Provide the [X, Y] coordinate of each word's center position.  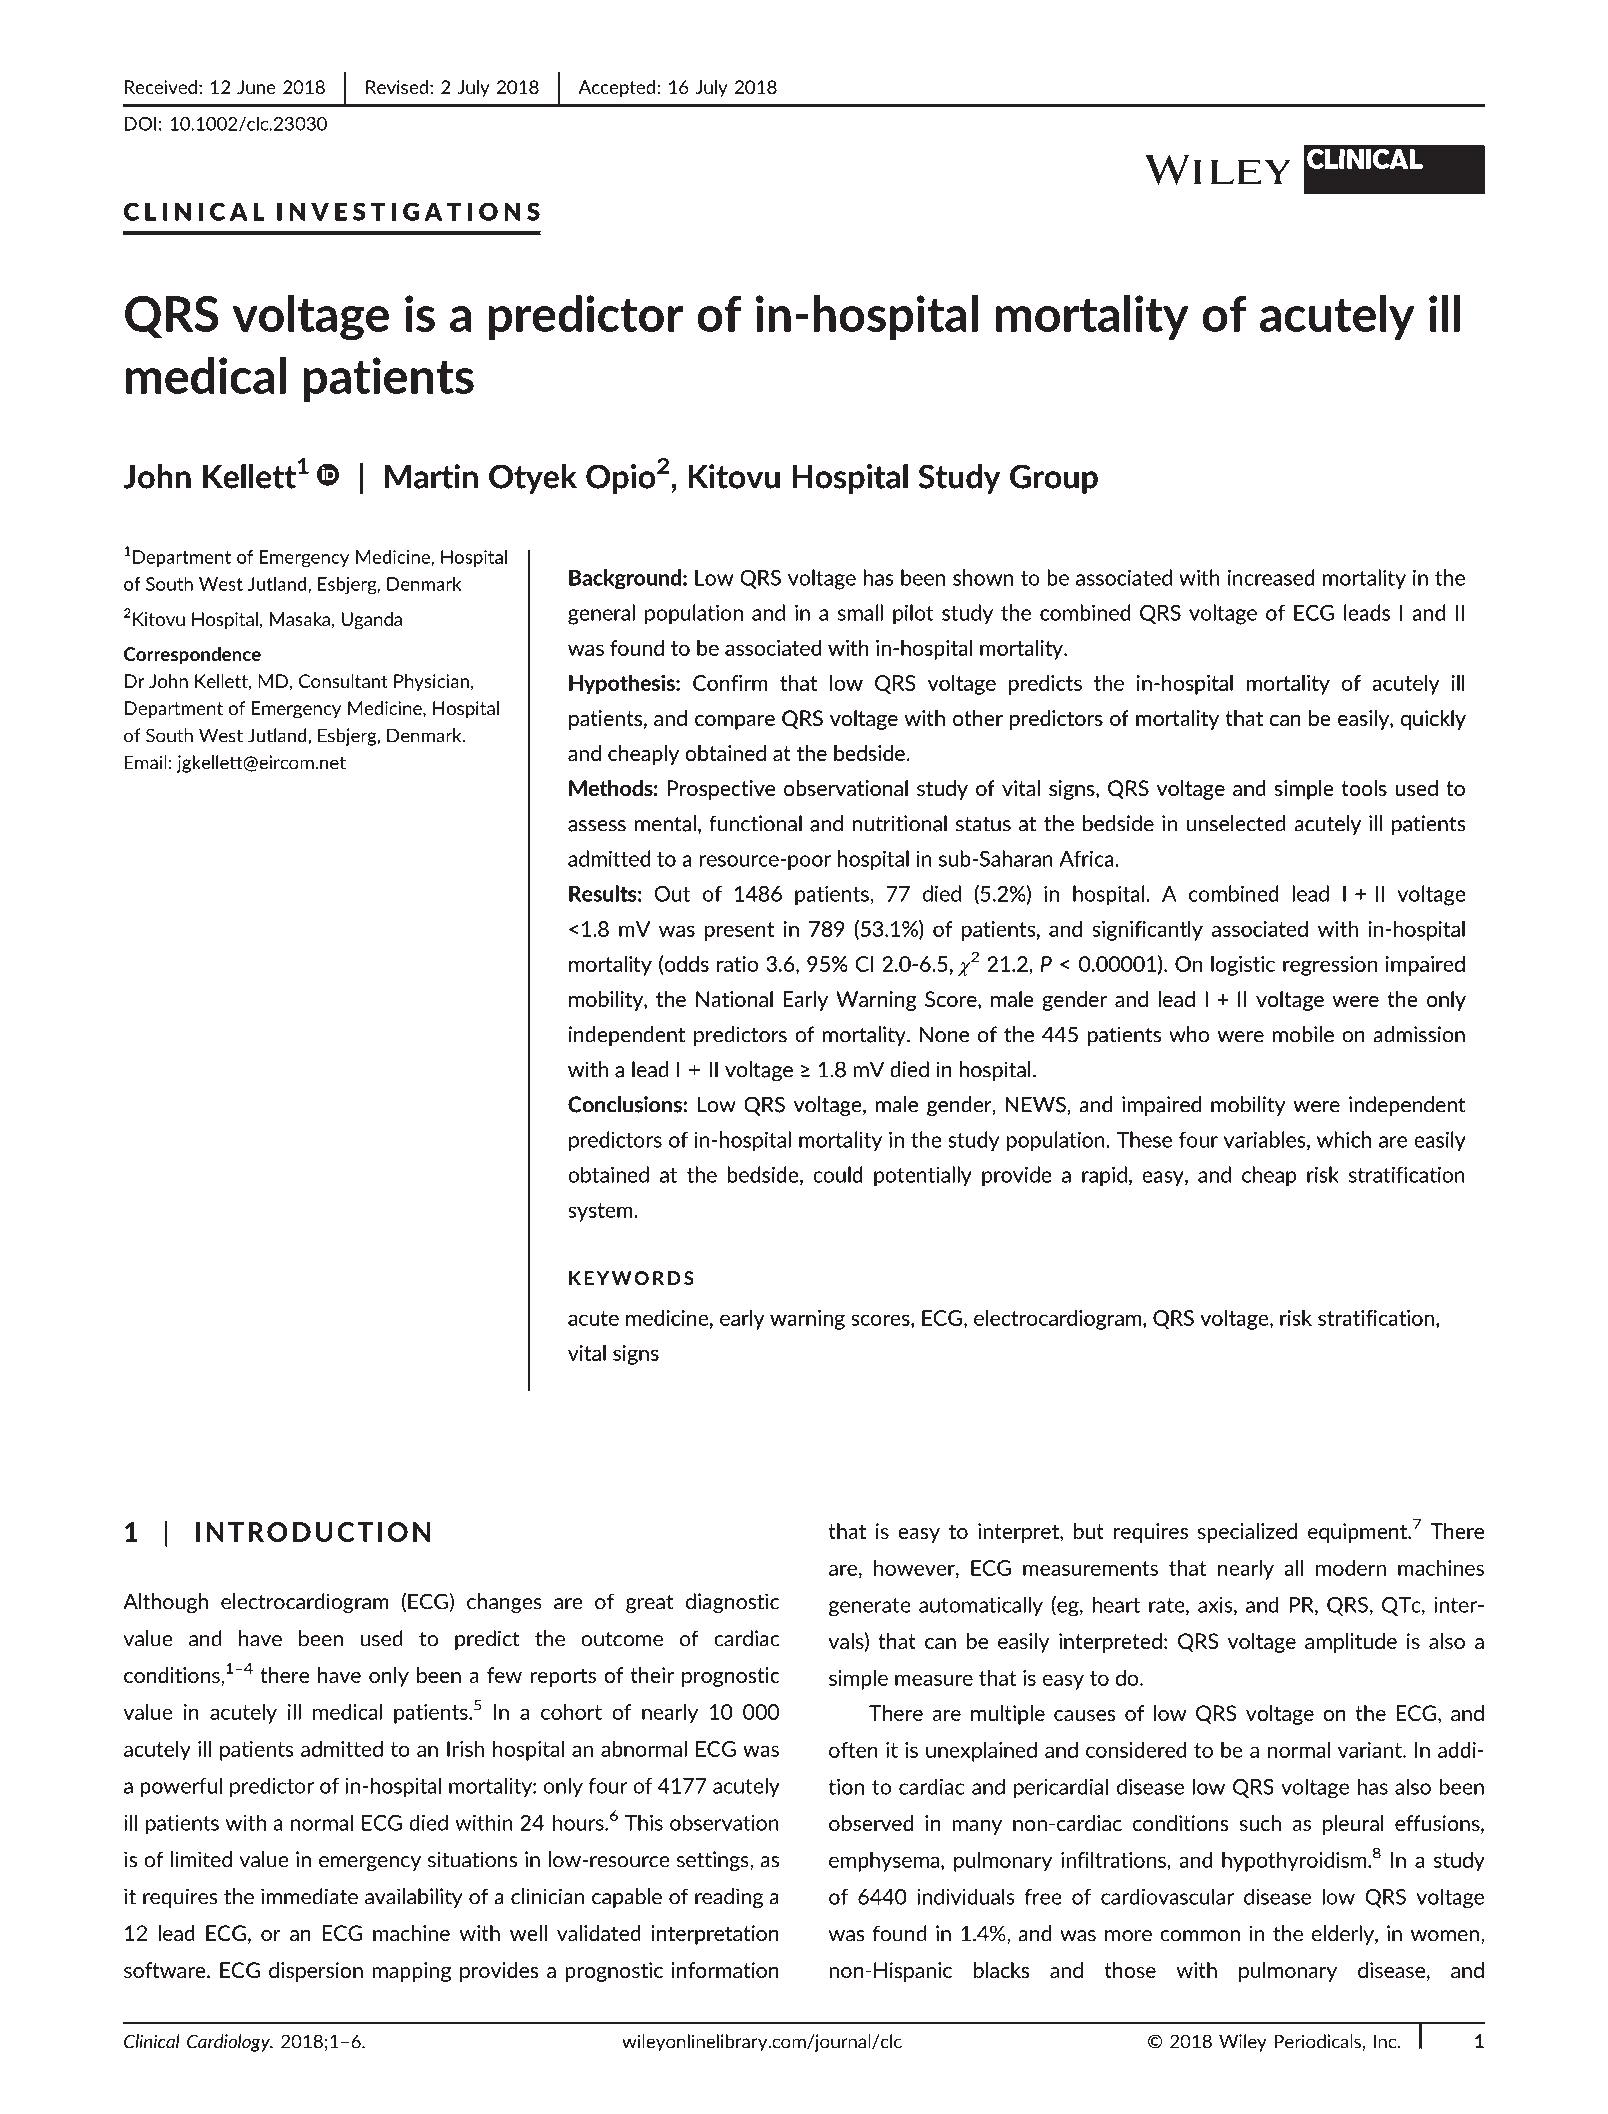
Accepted [617, 89]
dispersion [316, 1972]
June [256, 87]
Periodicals [1317, 2041]
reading [729, 1898]
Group [1054, 479]
